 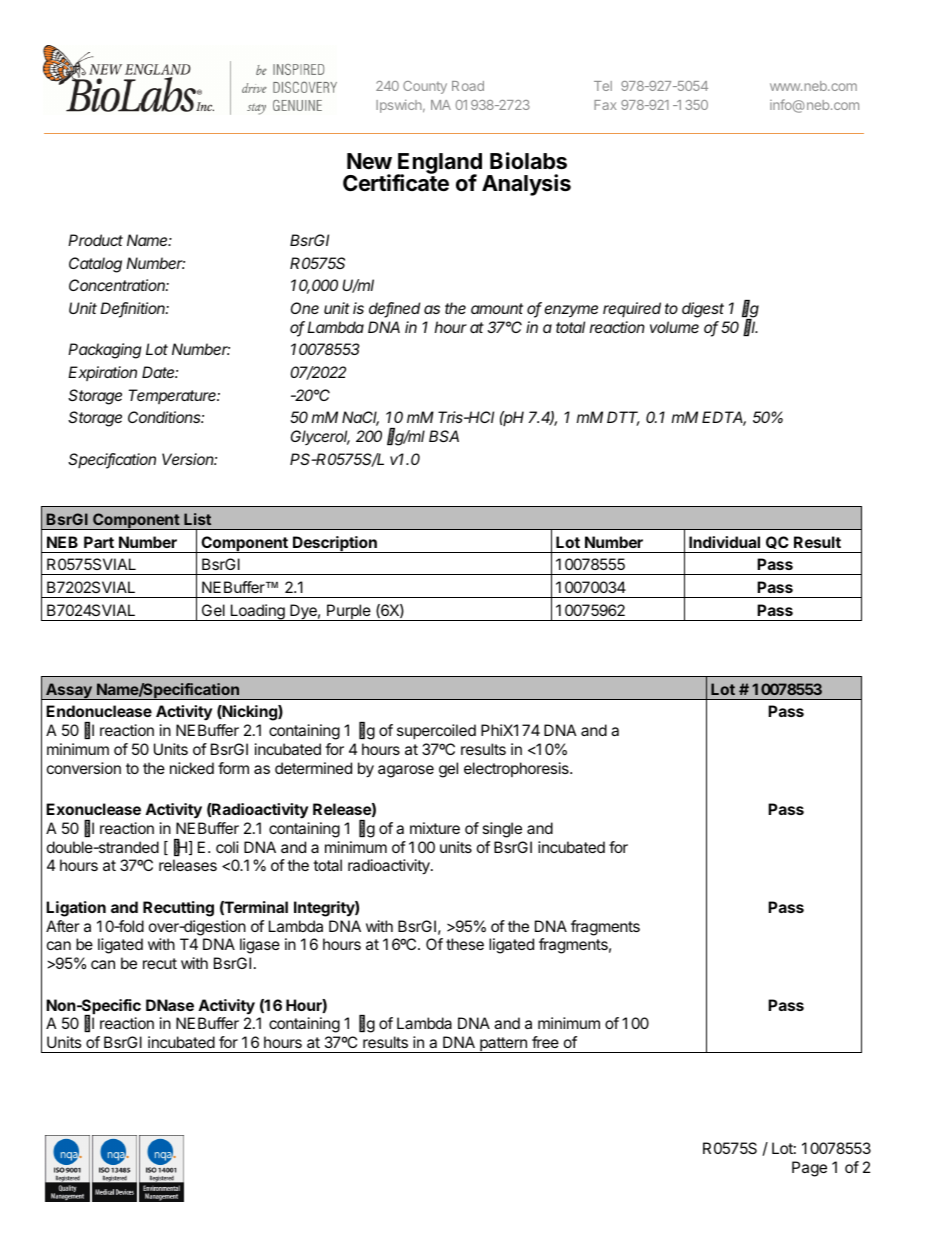 What do you see at coordinates (503, 1045) in the screenshot?
I see `pattern` at bounding box center [503, 1045].
